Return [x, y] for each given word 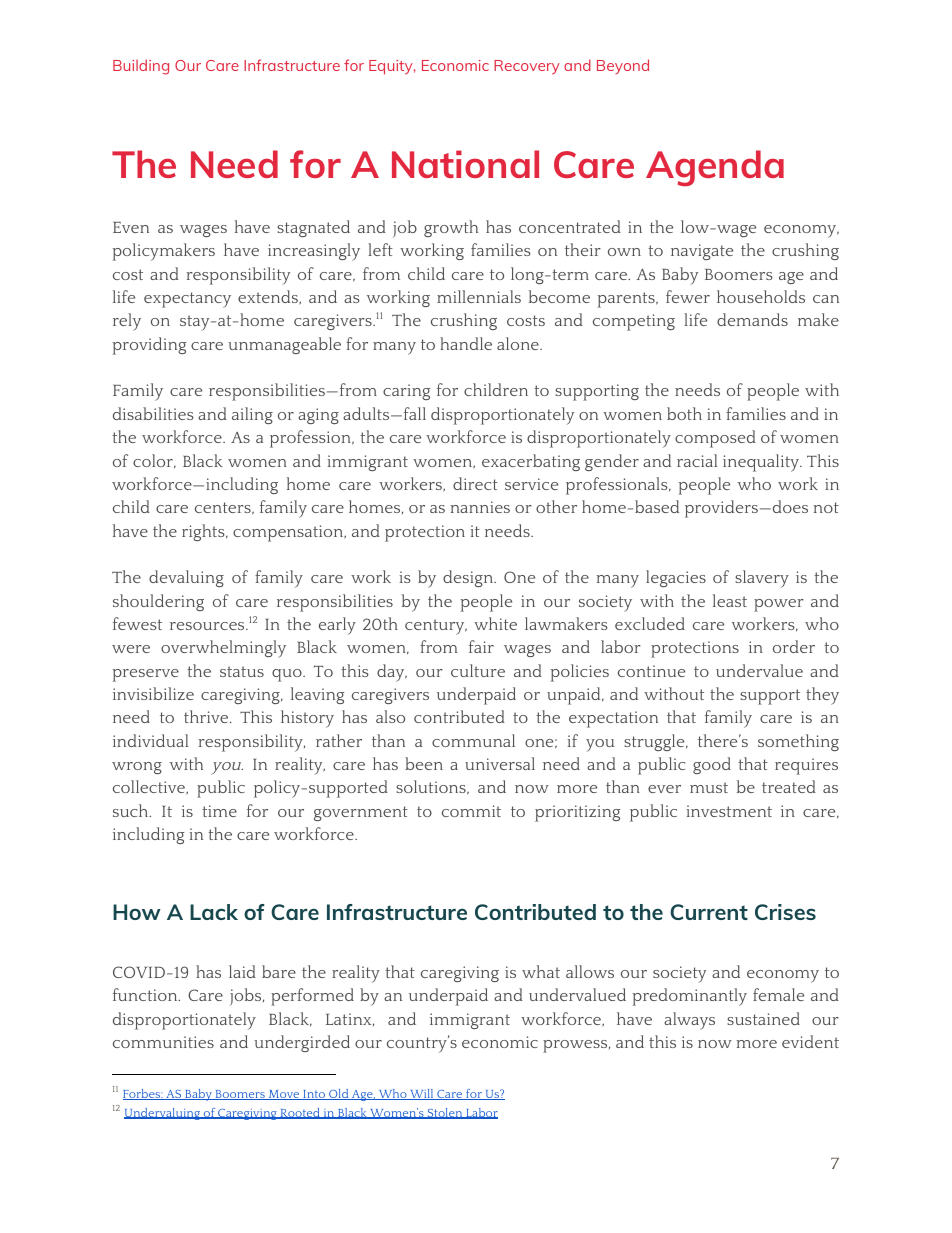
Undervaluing [163, 1114]
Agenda [715, 168]
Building [141, 67]
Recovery [527, 67]
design [469, 578]
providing [149, 346]
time [219, 811]
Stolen [445, 1113]
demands [752, 319]
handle [466, 343]
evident [810, 1041]
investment [729, 811]
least [730, 600]
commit [471, 811]
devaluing [186, 578]
